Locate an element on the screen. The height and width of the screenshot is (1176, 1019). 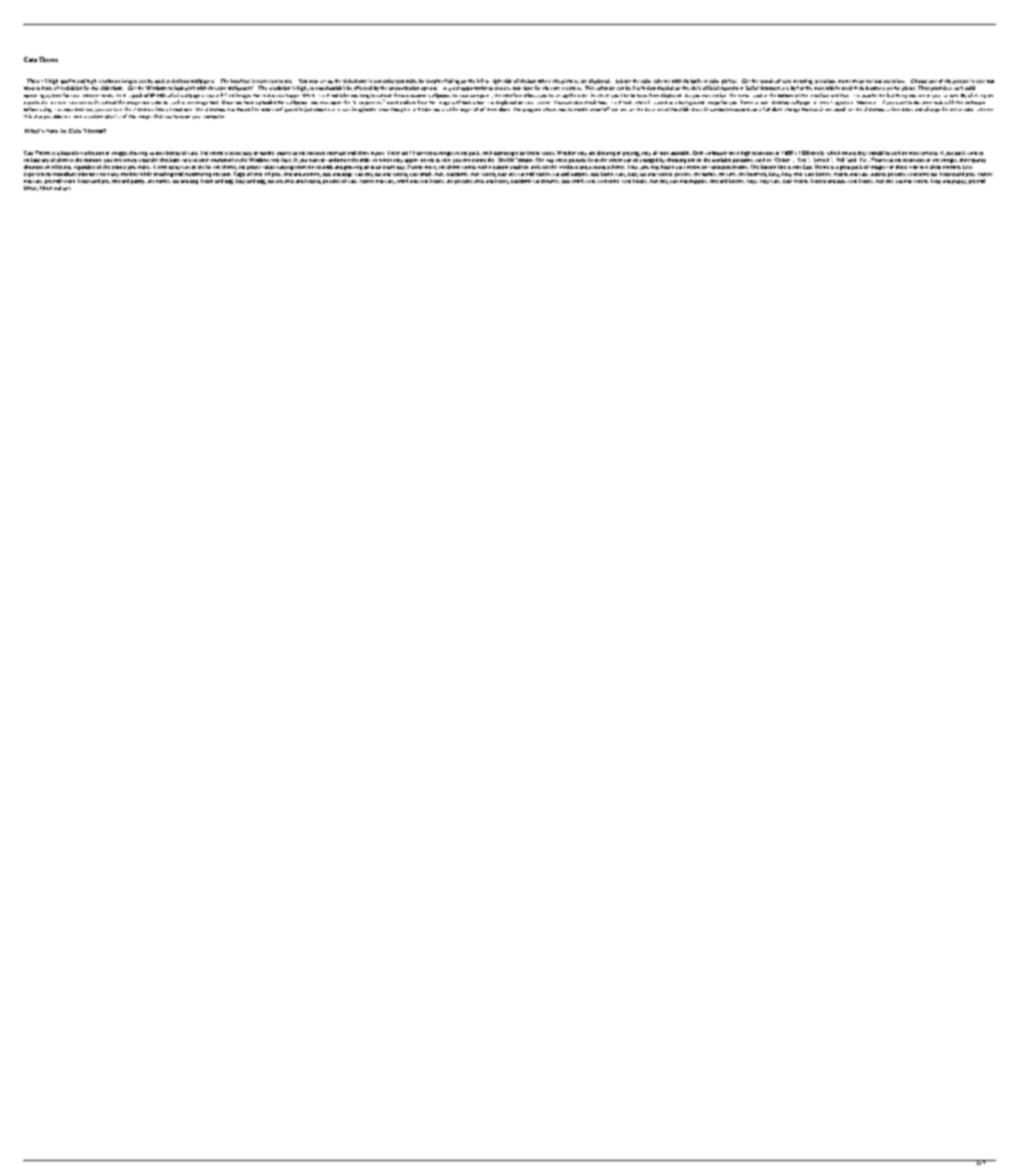
New is located at coordinates (52, 131).
